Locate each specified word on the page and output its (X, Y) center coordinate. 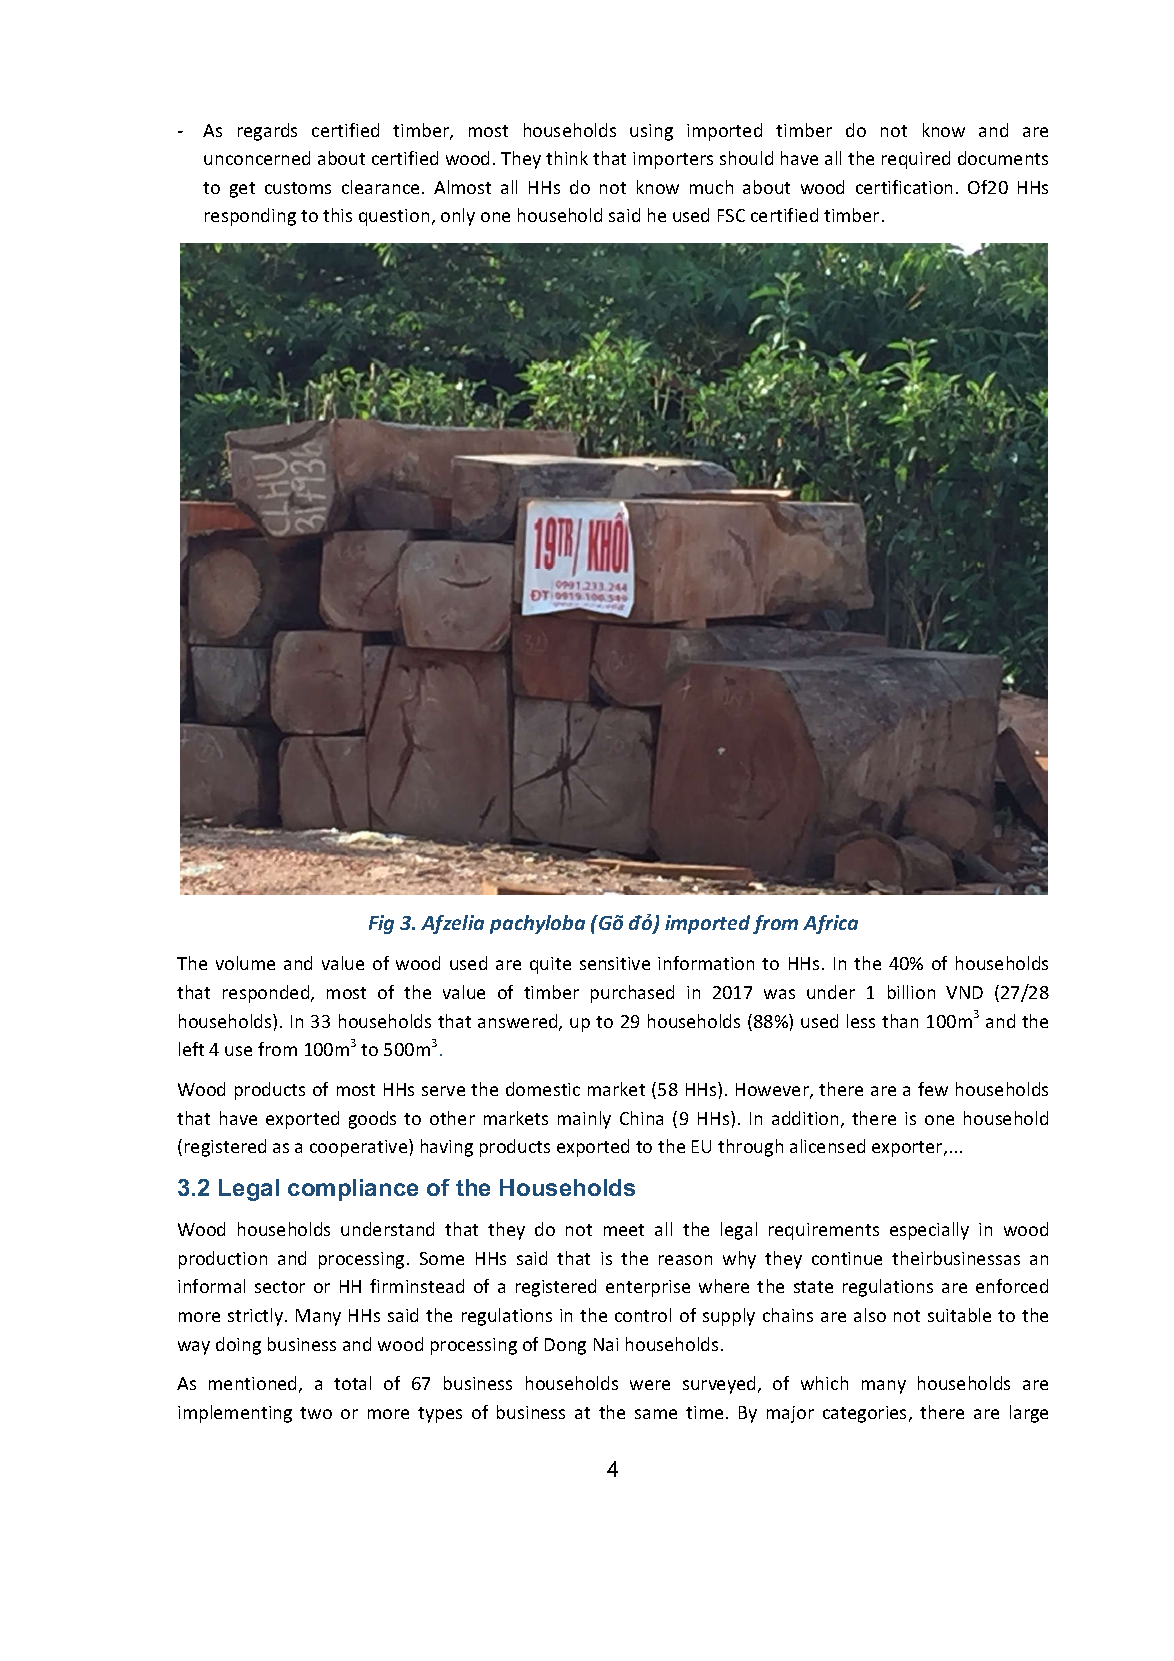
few (933, 1089)
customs (298, 188)
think (567, 158)
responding (250, 217)
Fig (381, 924)
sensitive (615, 963)
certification (904, 187)
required (916, 160)
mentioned (254, 1384)
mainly (584, 1120)
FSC (731, 215)
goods (372, 1120)
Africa (830, 924)
